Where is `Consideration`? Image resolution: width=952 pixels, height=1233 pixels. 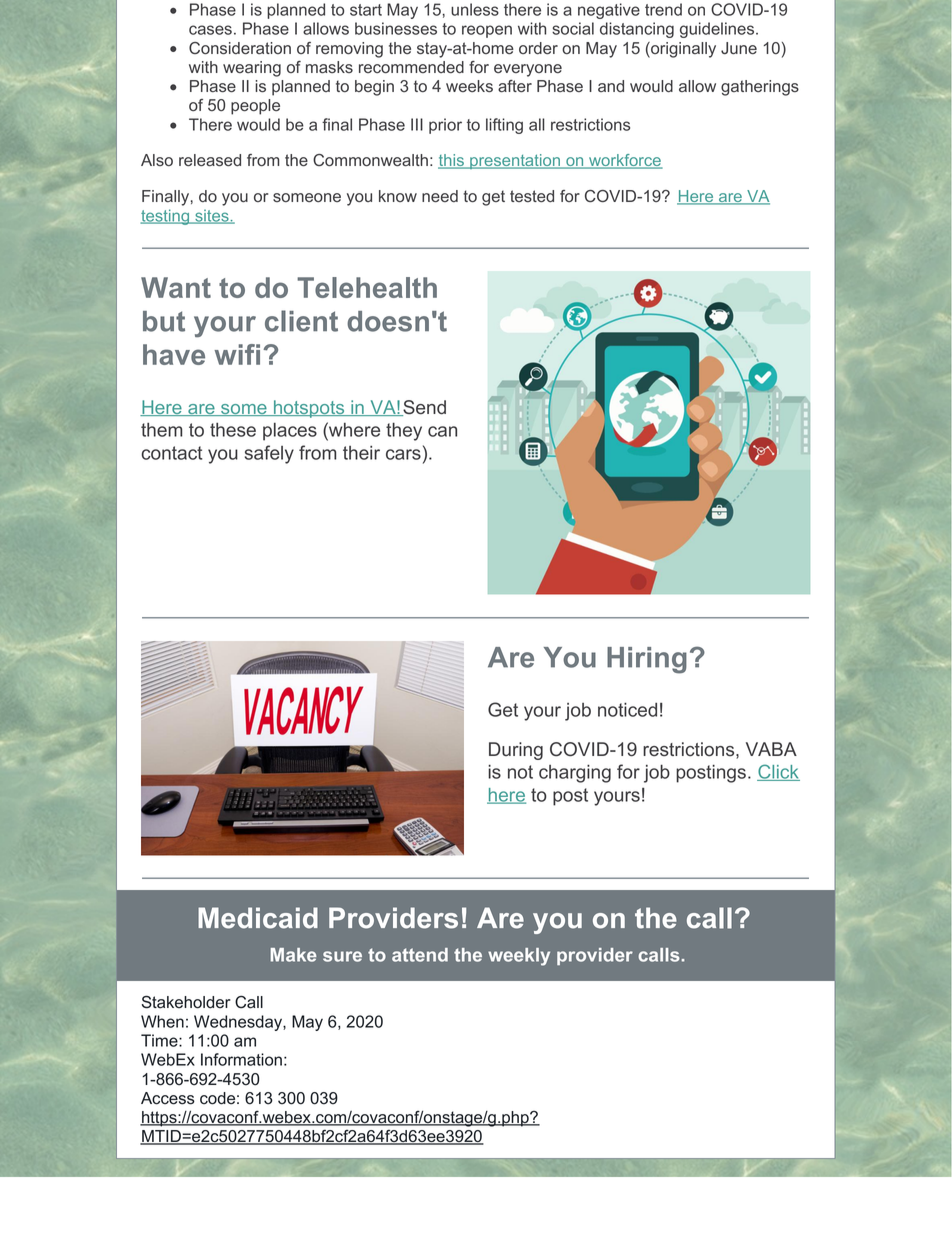 Consideration is located at coordinates (240, 48).
